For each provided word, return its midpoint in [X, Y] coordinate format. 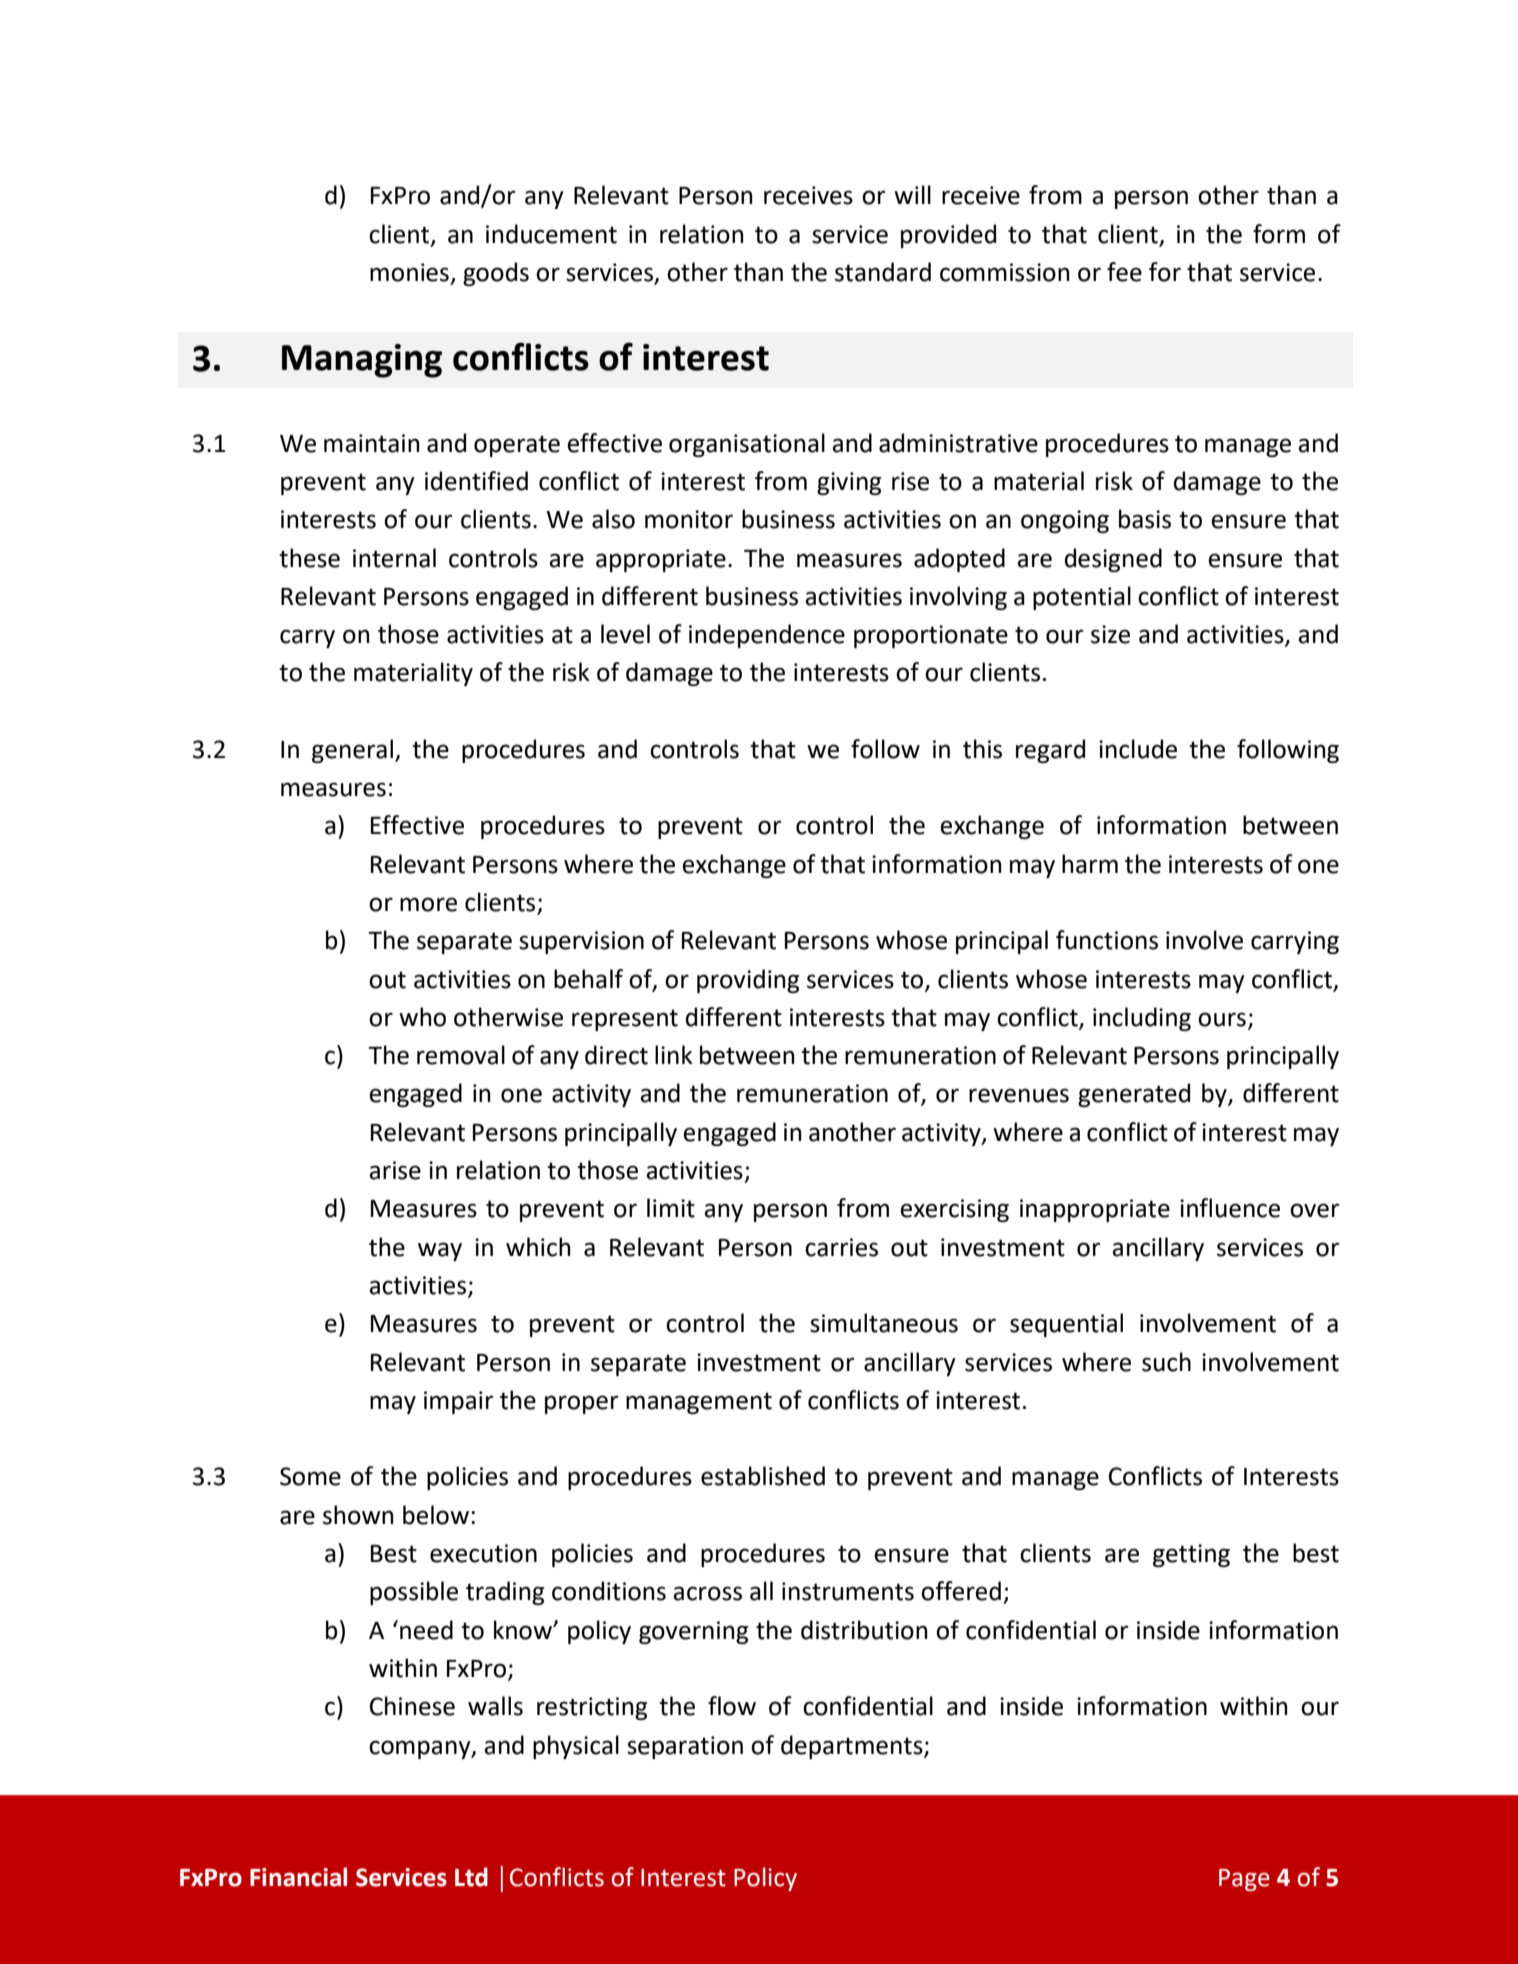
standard [883, 272]
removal [461, 1055]
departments [853, 1747]
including [1142, 1019]
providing [748, 981]
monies [409, 272]
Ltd [471, 1877]
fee [1124, 272]
